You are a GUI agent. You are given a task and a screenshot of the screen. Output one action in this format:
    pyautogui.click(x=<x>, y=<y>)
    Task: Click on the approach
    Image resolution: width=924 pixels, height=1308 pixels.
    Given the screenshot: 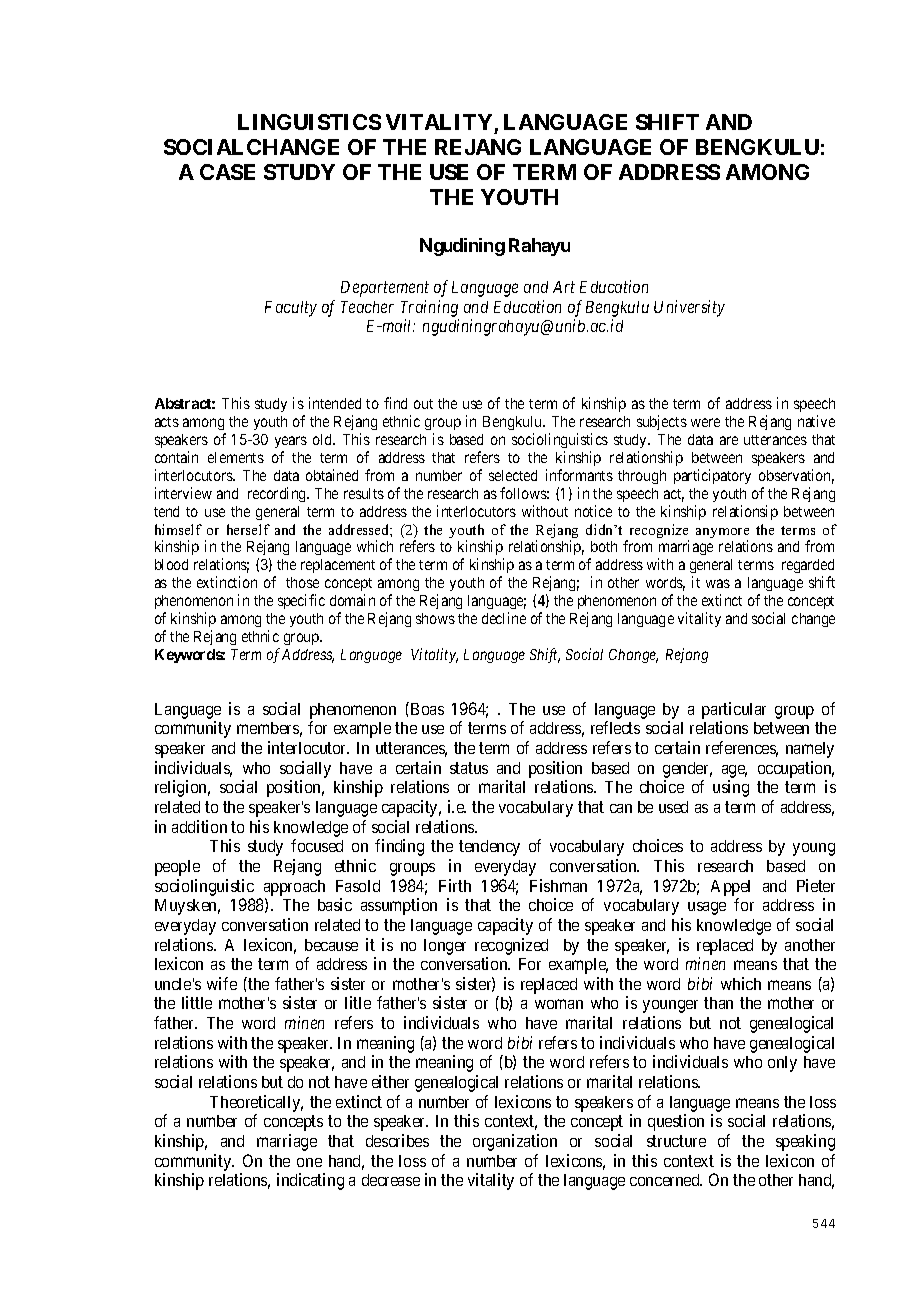 What is the action you would take?
    pyautogui.click(x=294, y=888)
